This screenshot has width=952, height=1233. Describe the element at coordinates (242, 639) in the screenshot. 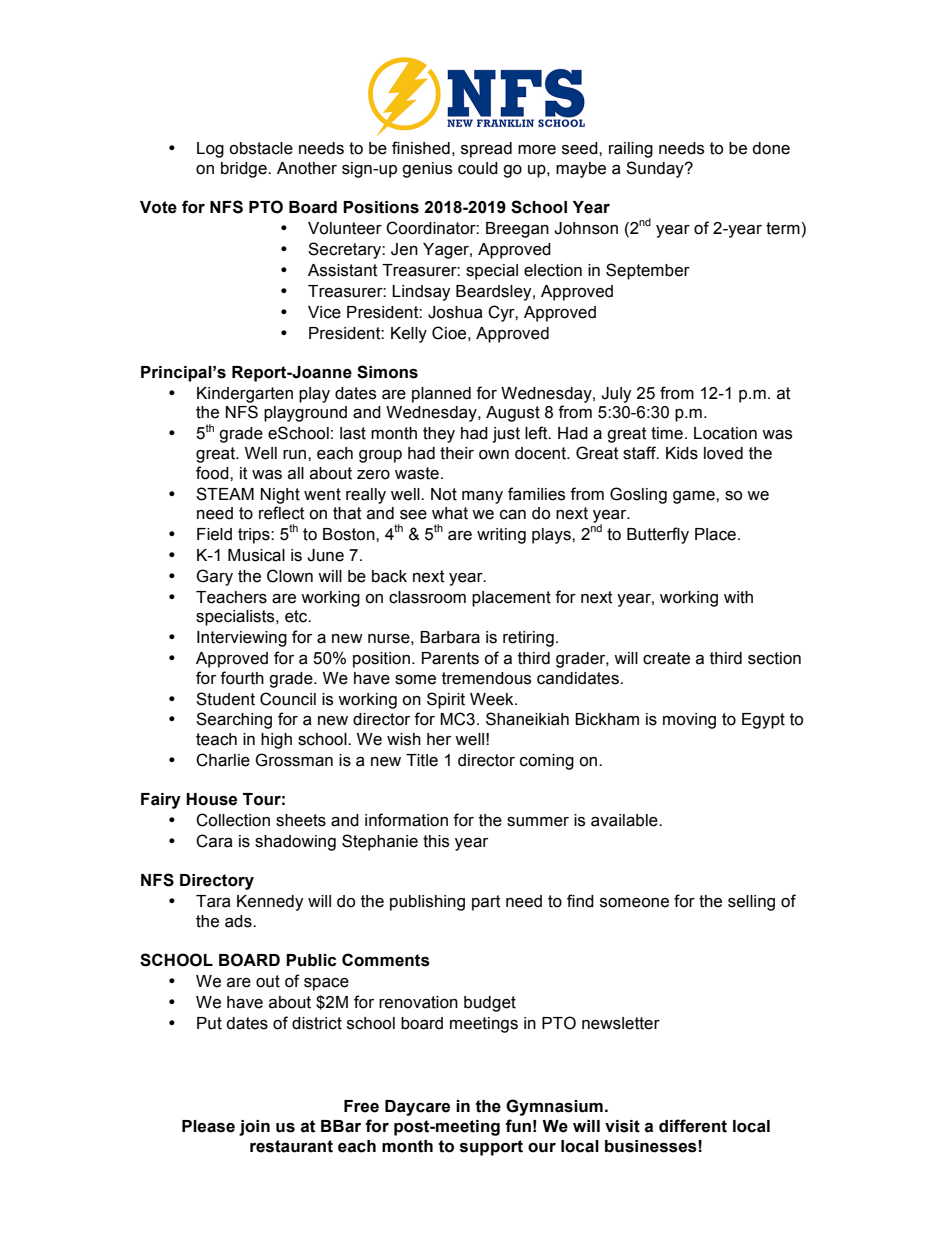

I see `Interviewing` at that location.
